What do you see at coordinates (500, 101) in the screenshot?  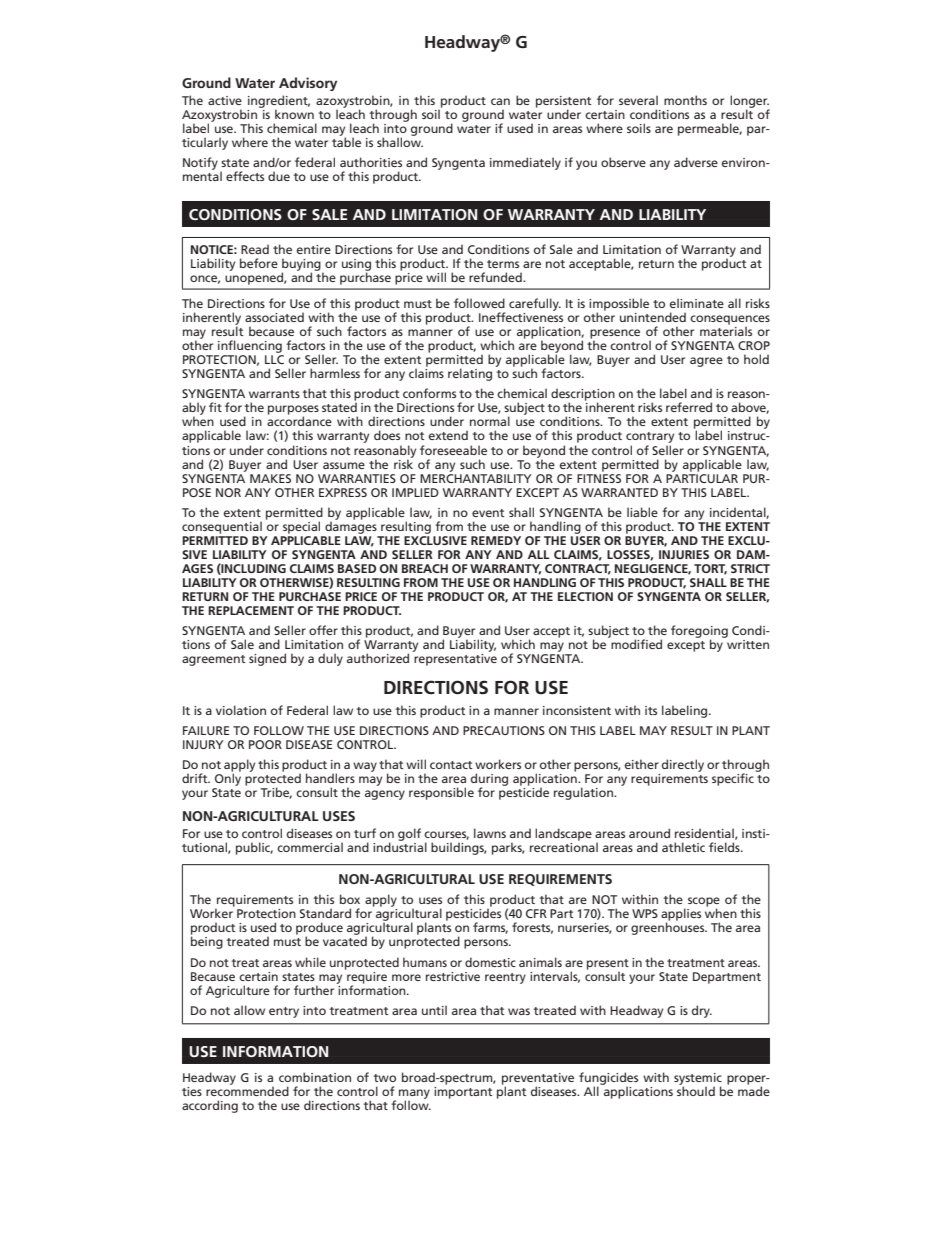 I see `can` at bounding box center [500, 101].
